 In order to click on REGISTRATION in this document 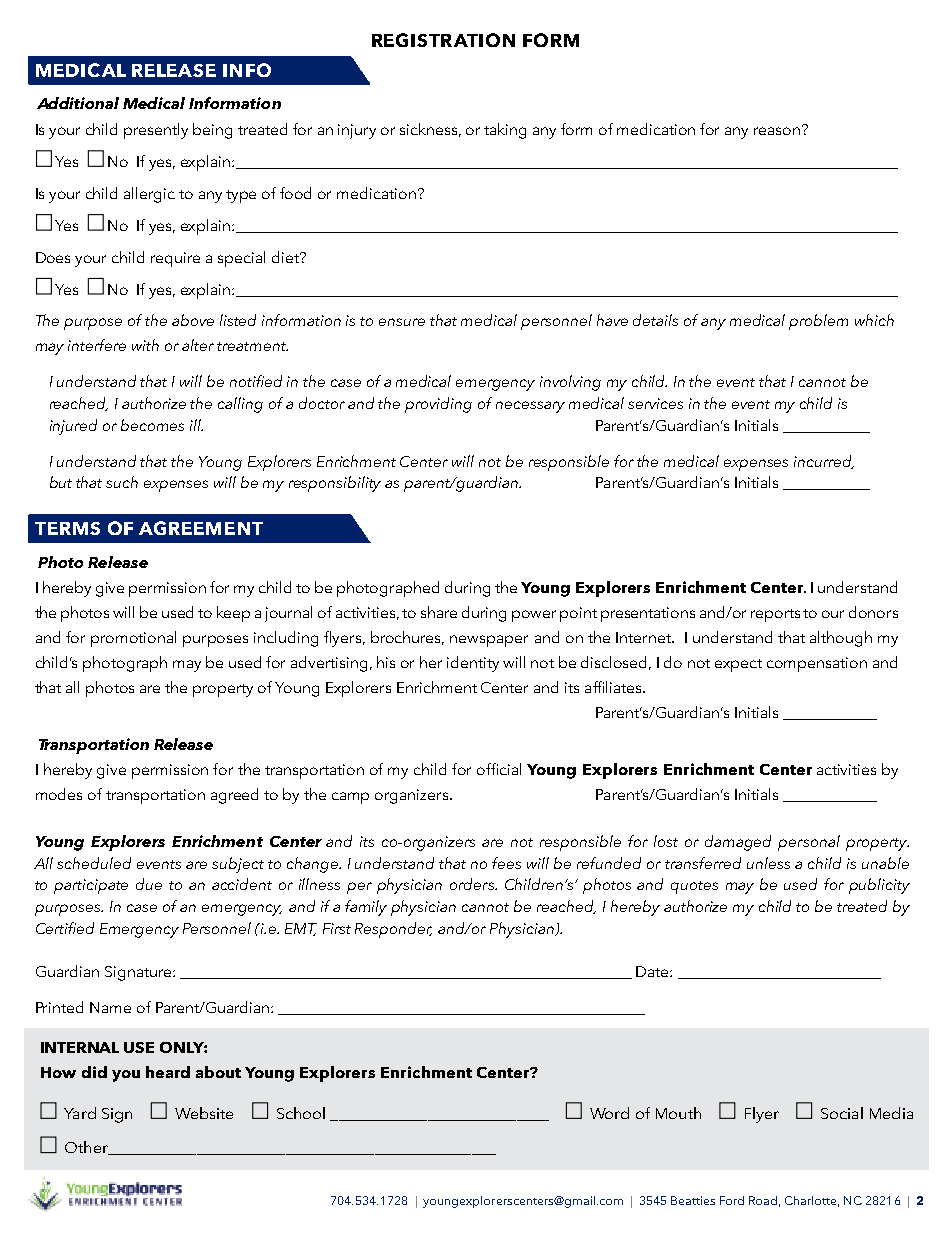, I will do `click(443, 40)`.
